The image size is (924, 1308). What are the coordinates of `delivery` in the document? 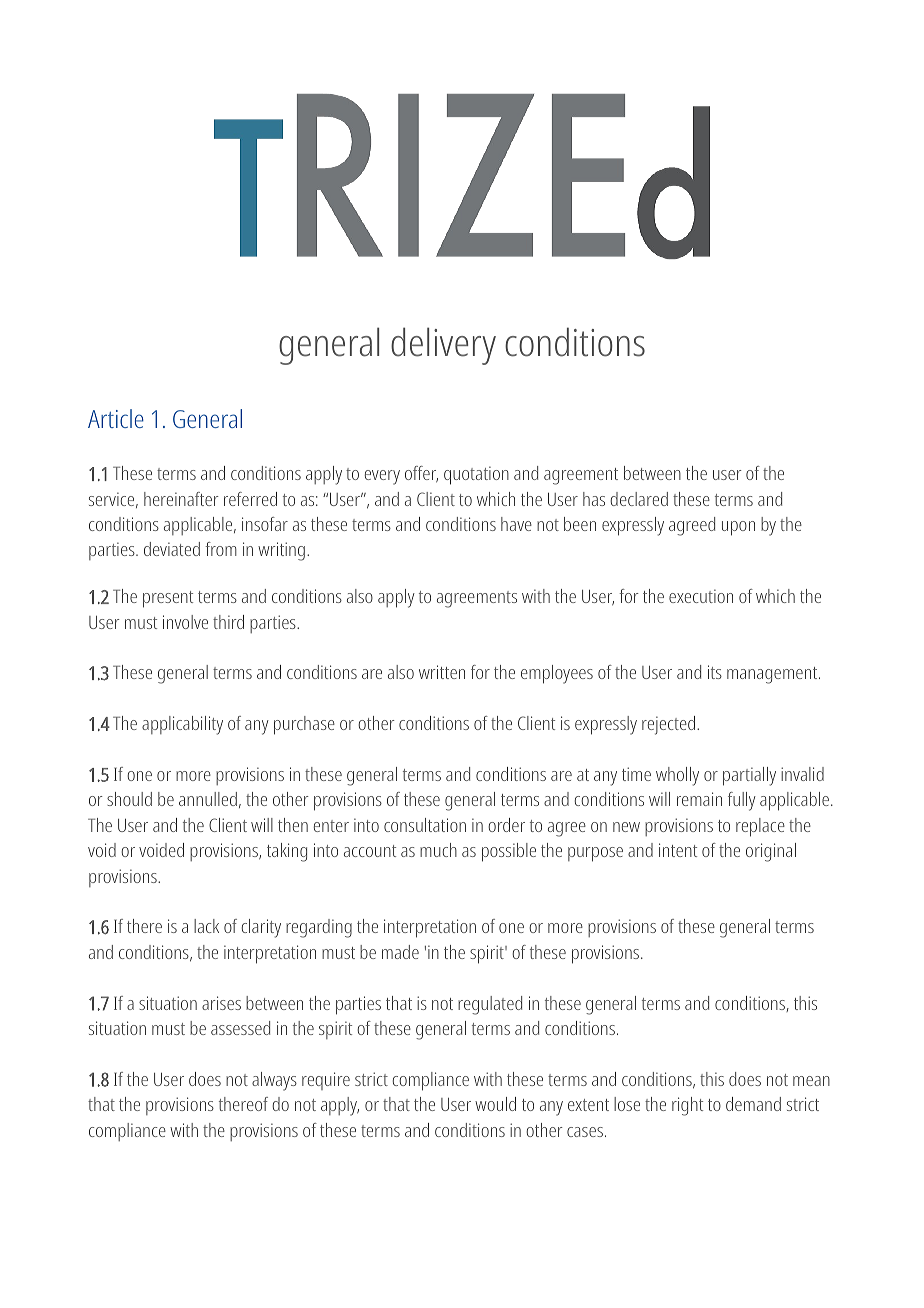 It's located at (443, 346).
